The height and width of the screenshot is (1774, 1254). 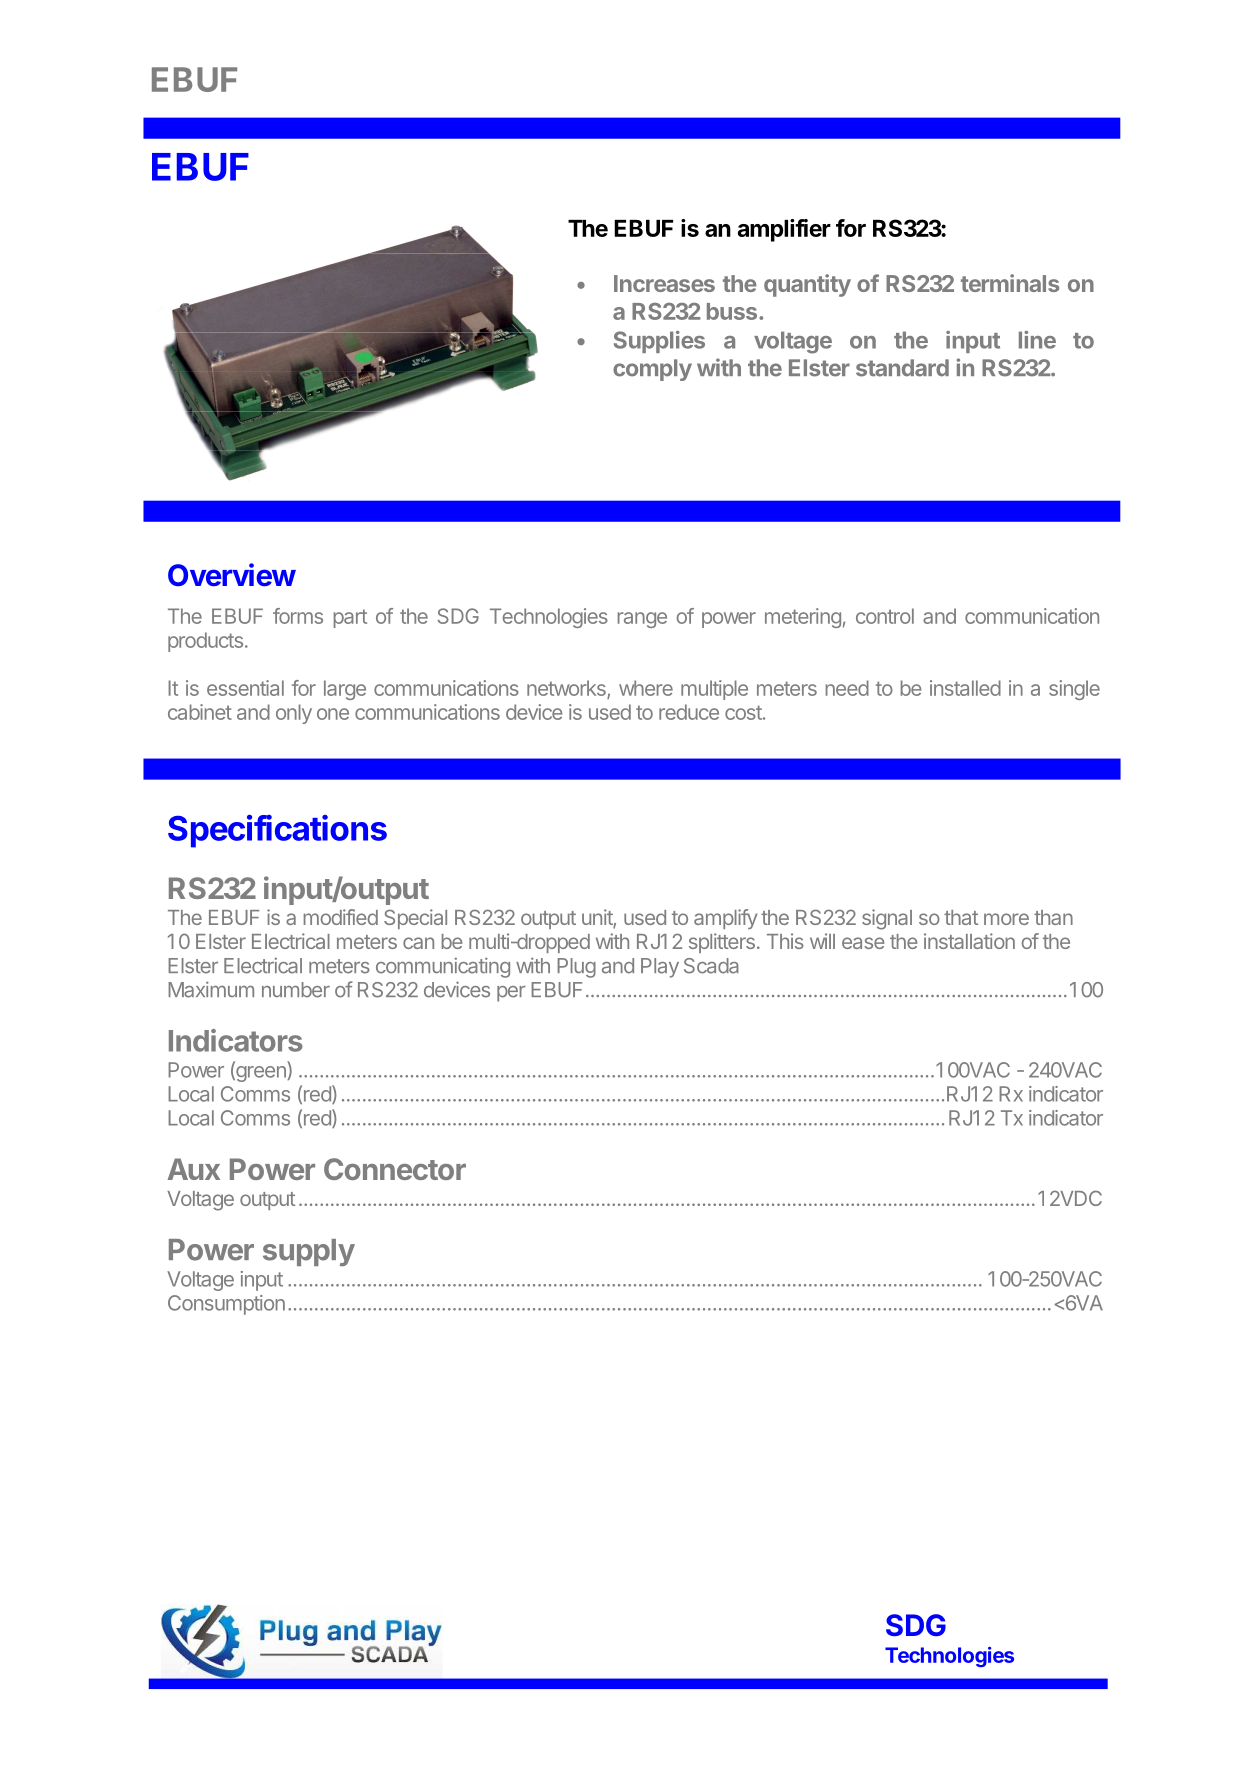 I want to click on installed, so click(x=965, y=688).
